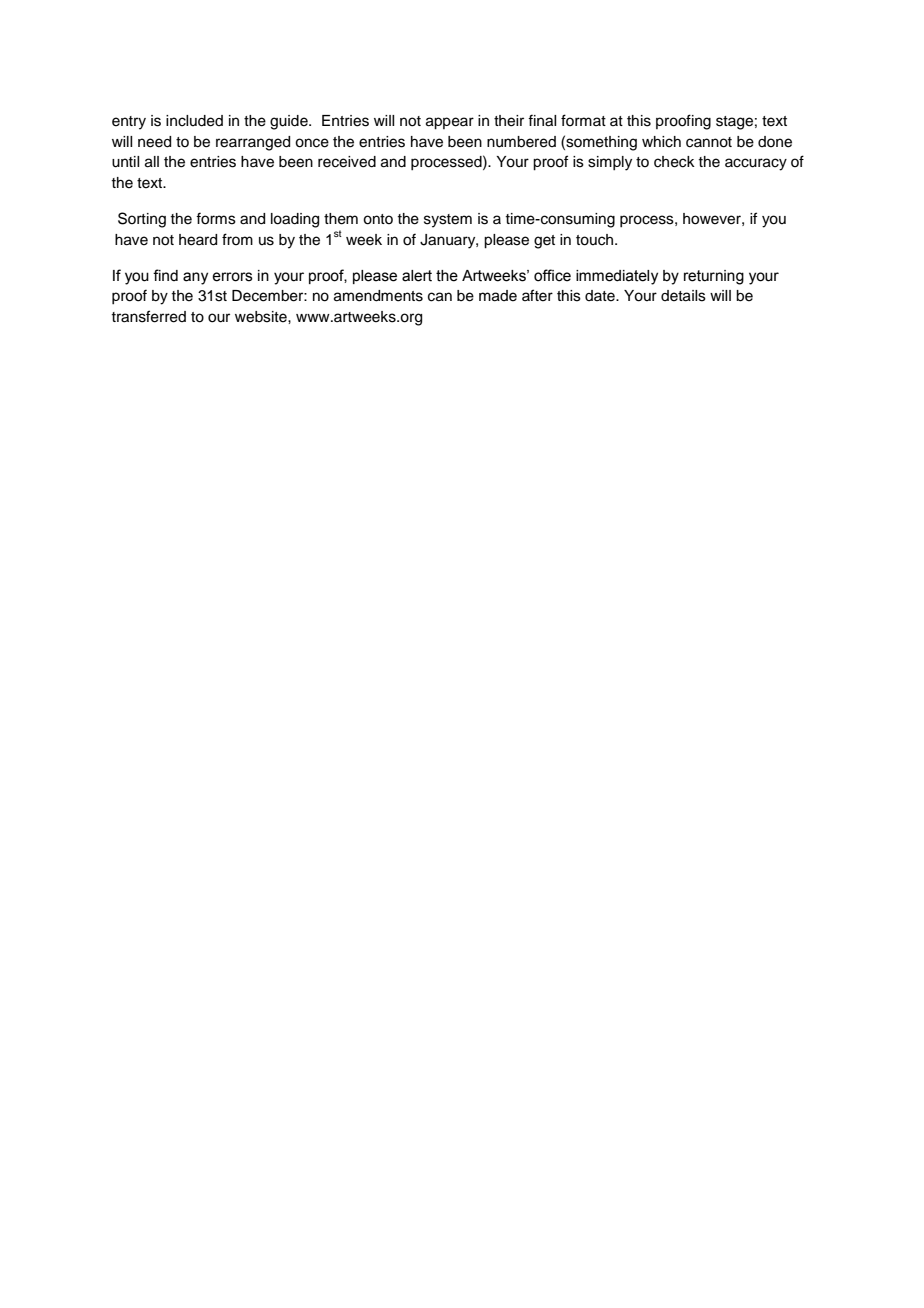  I want to click on find, so click(165, 275).
